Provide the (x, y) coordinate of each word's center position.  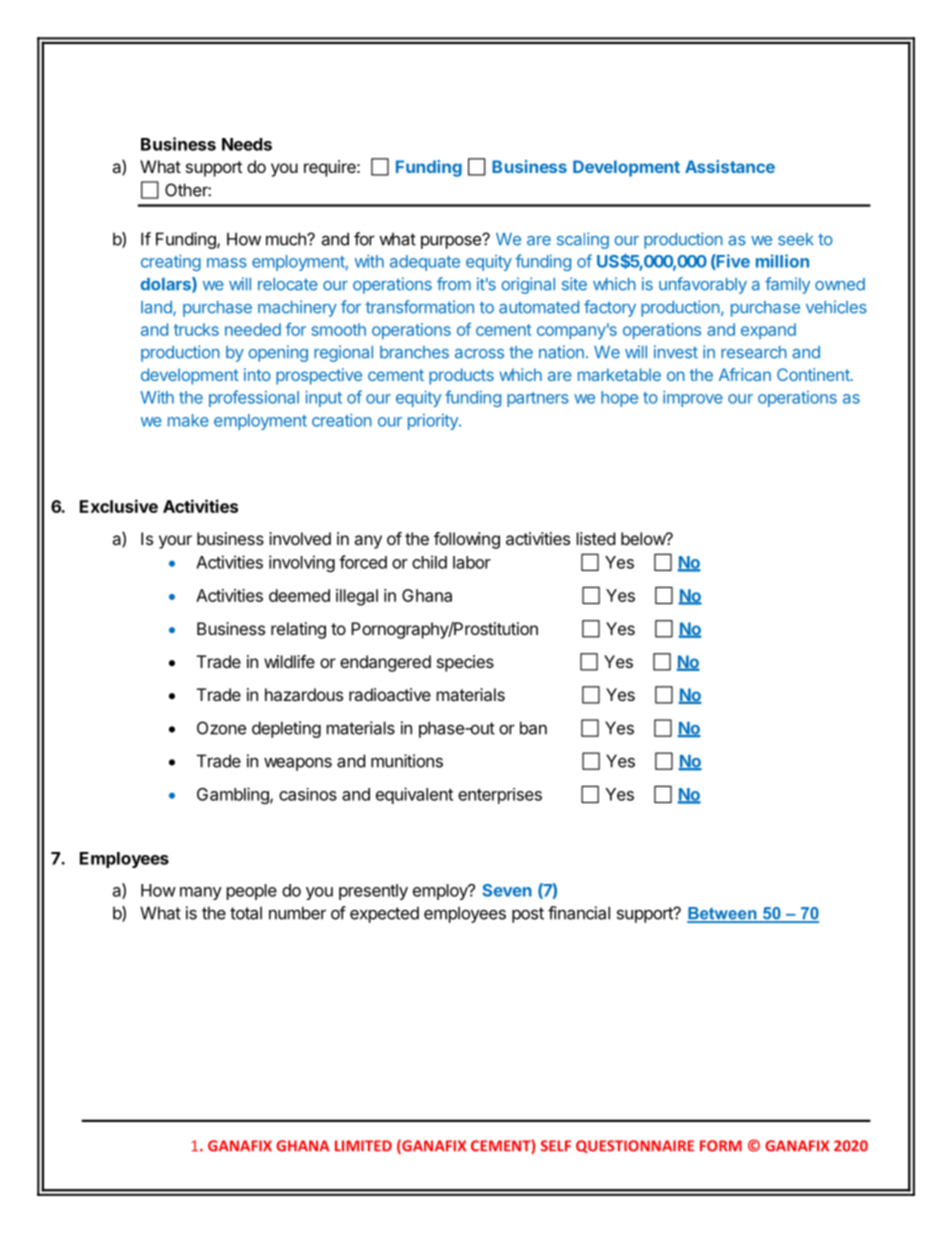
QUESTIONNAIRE (635, 1146)
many (201, 893)
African (745, 374)
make (188, 420)
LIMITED (363, 1146)
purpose (452, 242)
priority (434, 422)
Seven (507, 890)
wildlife (289, 661)
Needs (247, 144)
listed (596, 538)
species (465, 663)
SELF (556, 1146)
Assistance (730, 166)
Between (723, 914)
